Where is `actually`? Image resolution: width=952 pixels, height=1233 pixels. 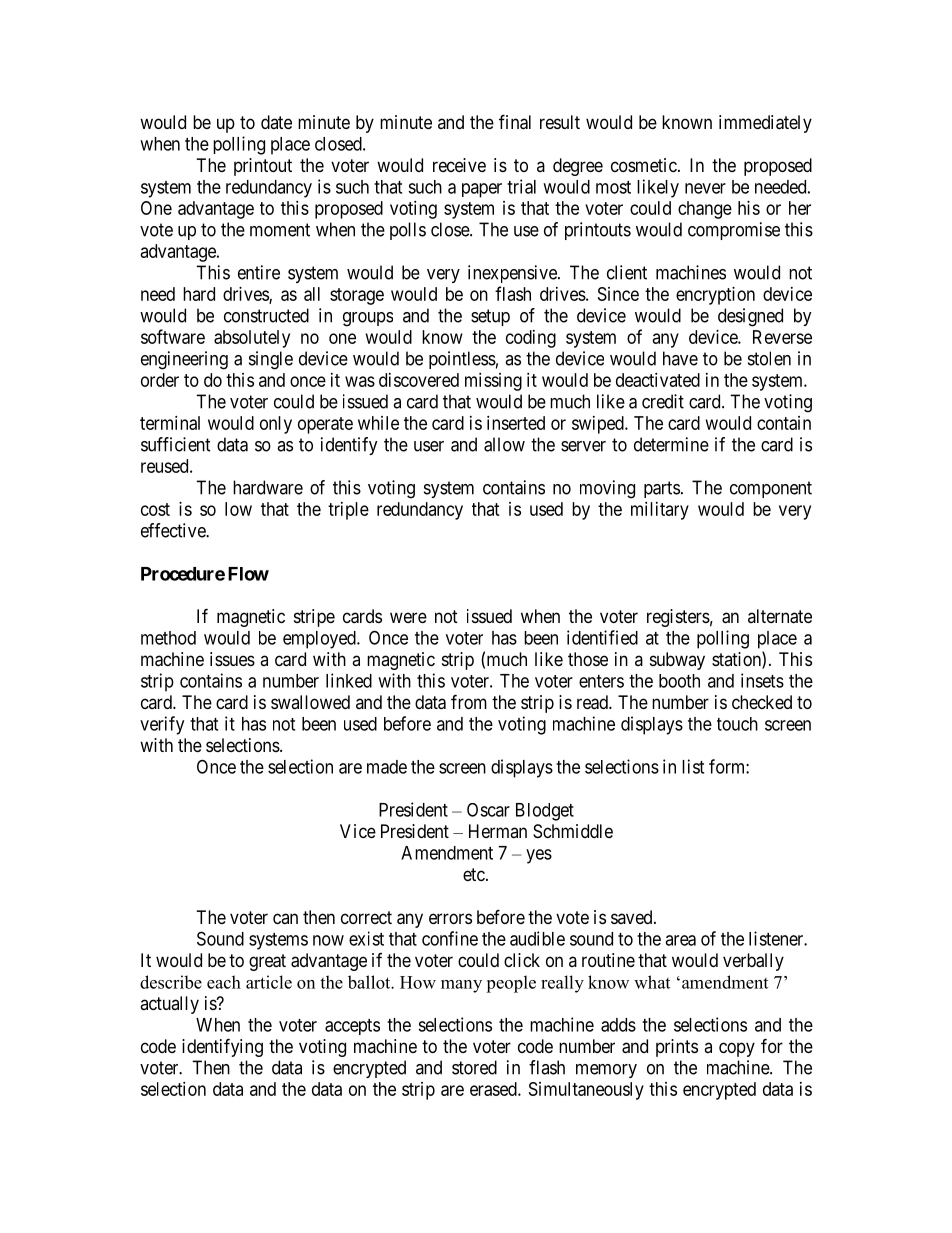 actually is located at coordinates (169, 1005).
